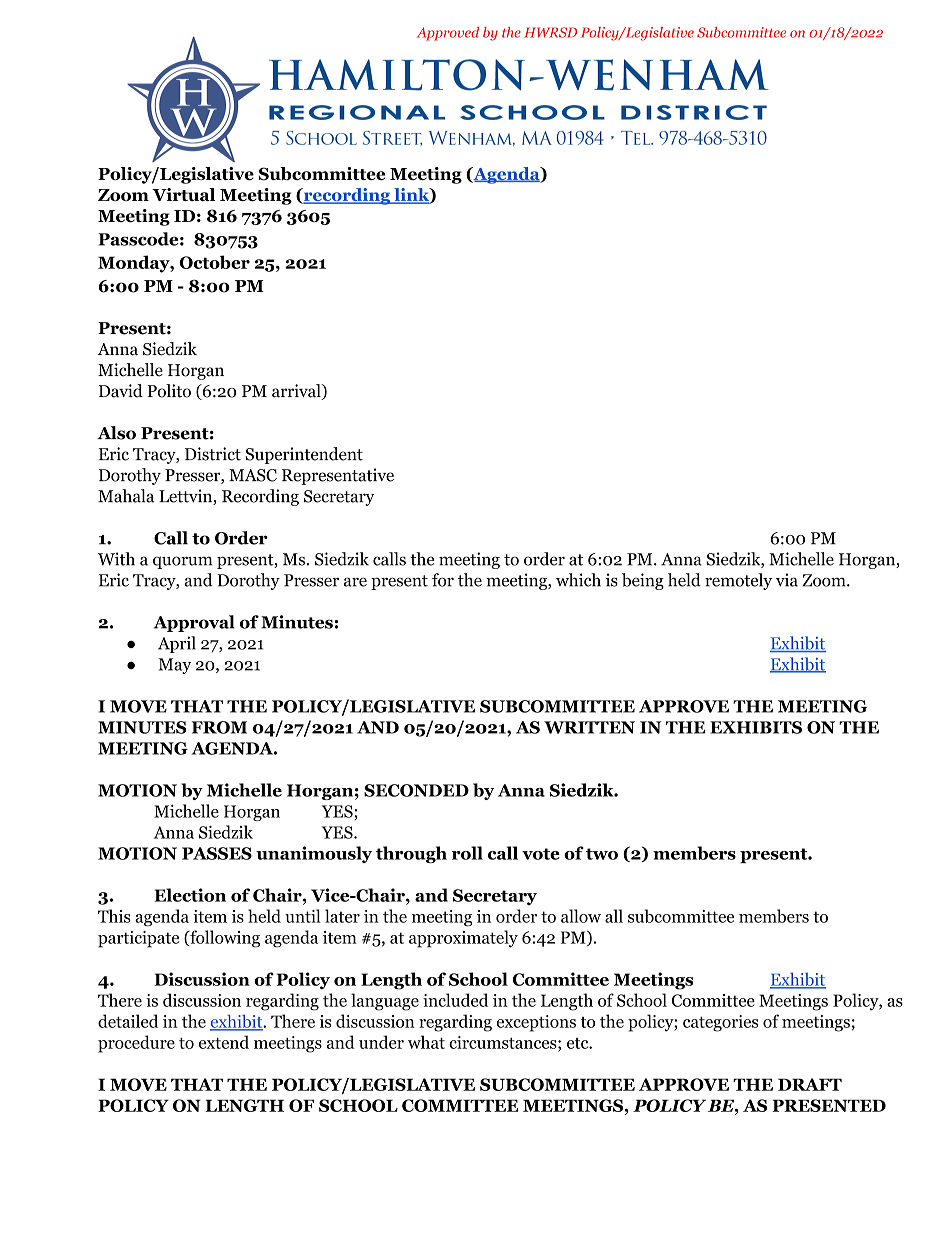 This screenshot has width=952, height=1233. I want to click on what, so click(426, 1042).
